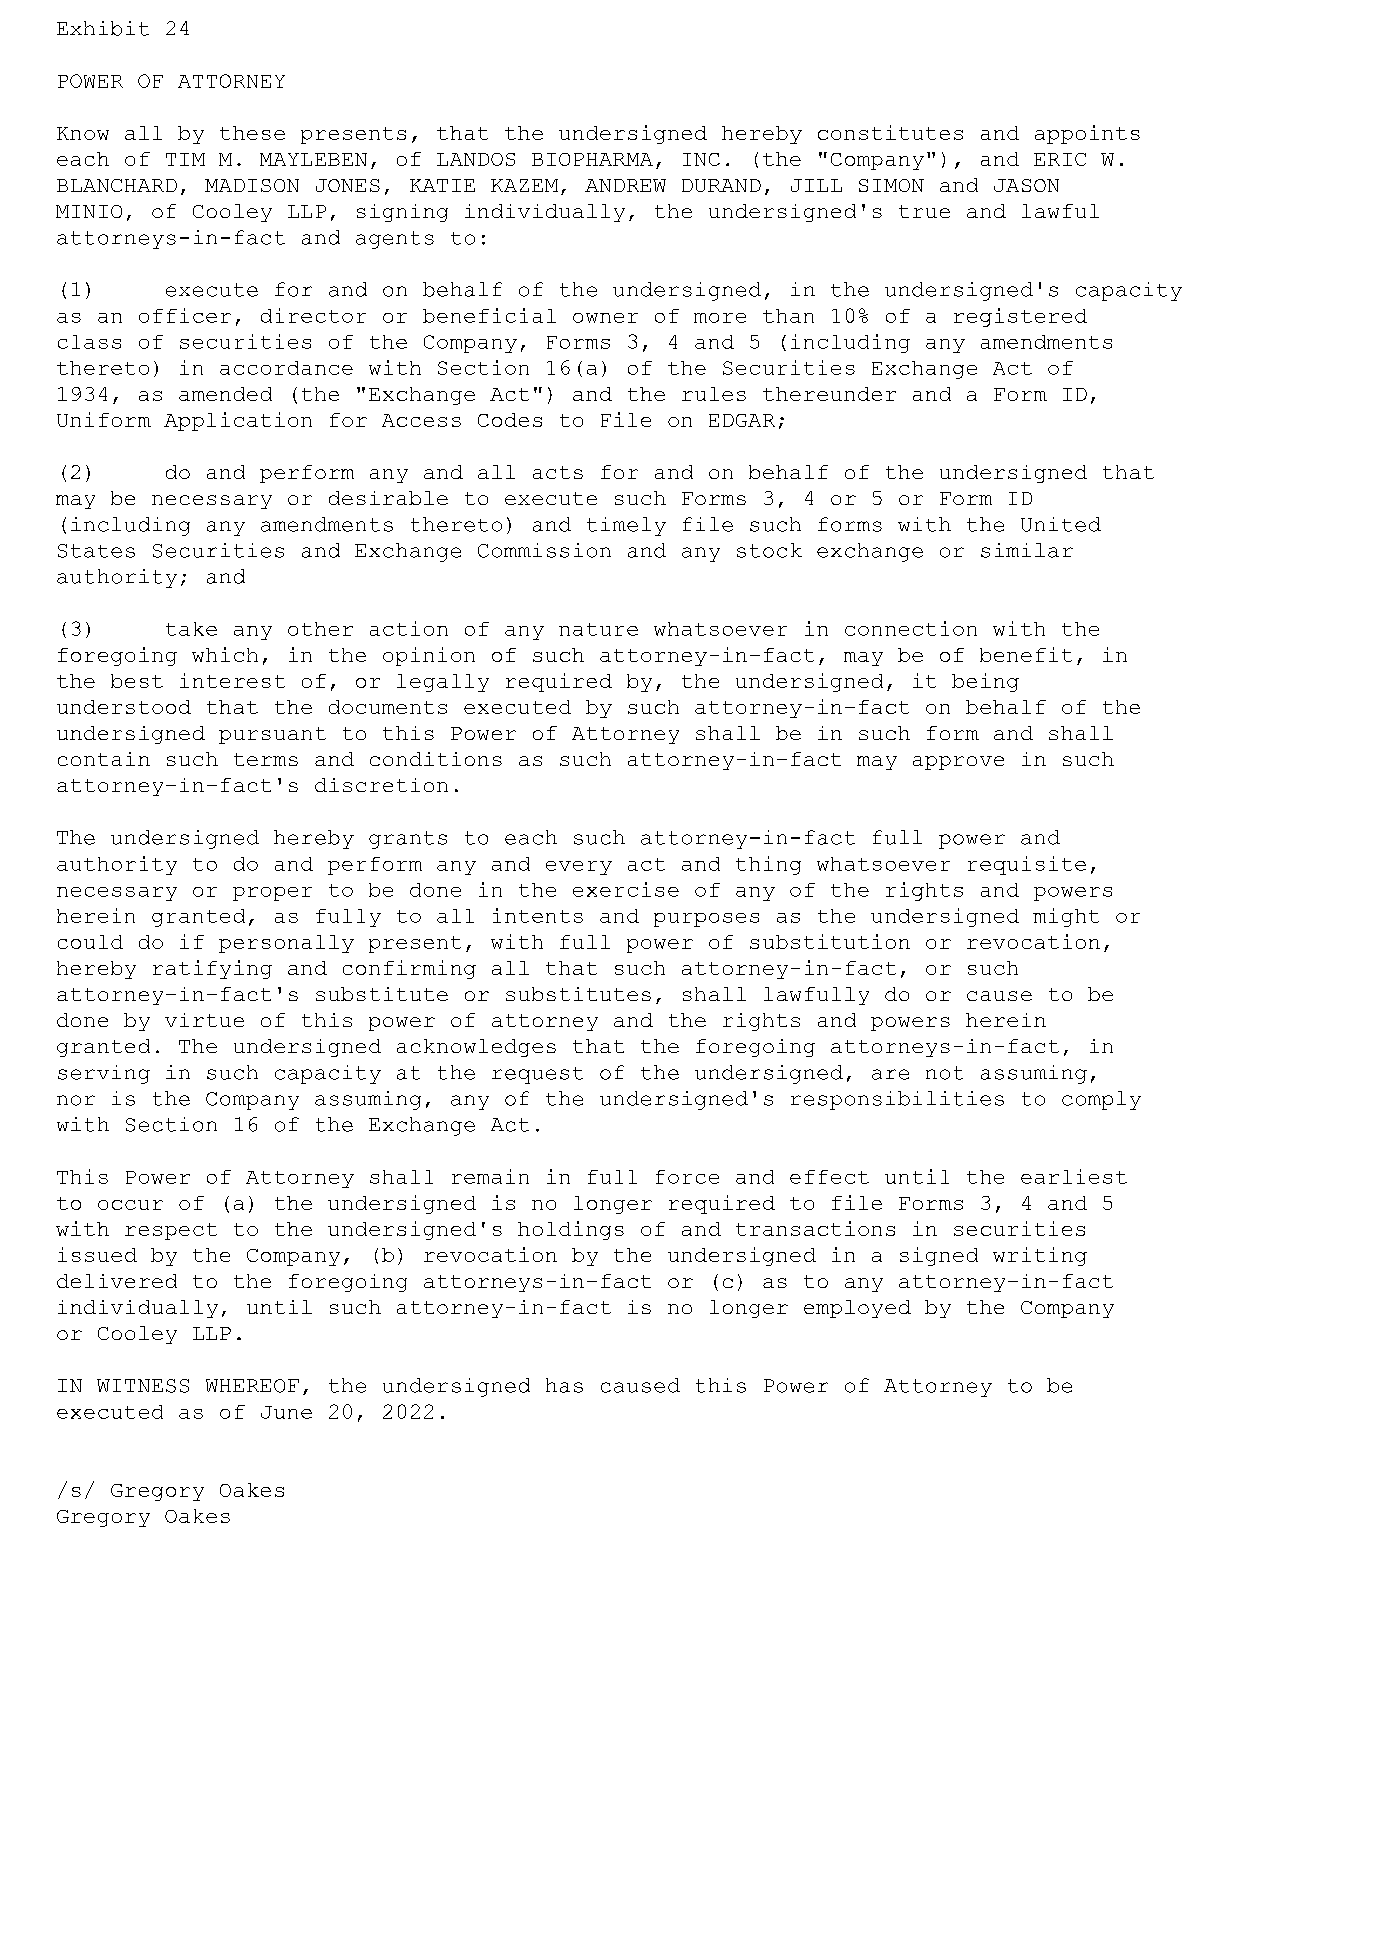 The width and height of the screenshot is (1380, 1952). What do you see at coordinates (1020, 317) in the screenshot?
I see `registered` at bounding box center [1020, 317].
